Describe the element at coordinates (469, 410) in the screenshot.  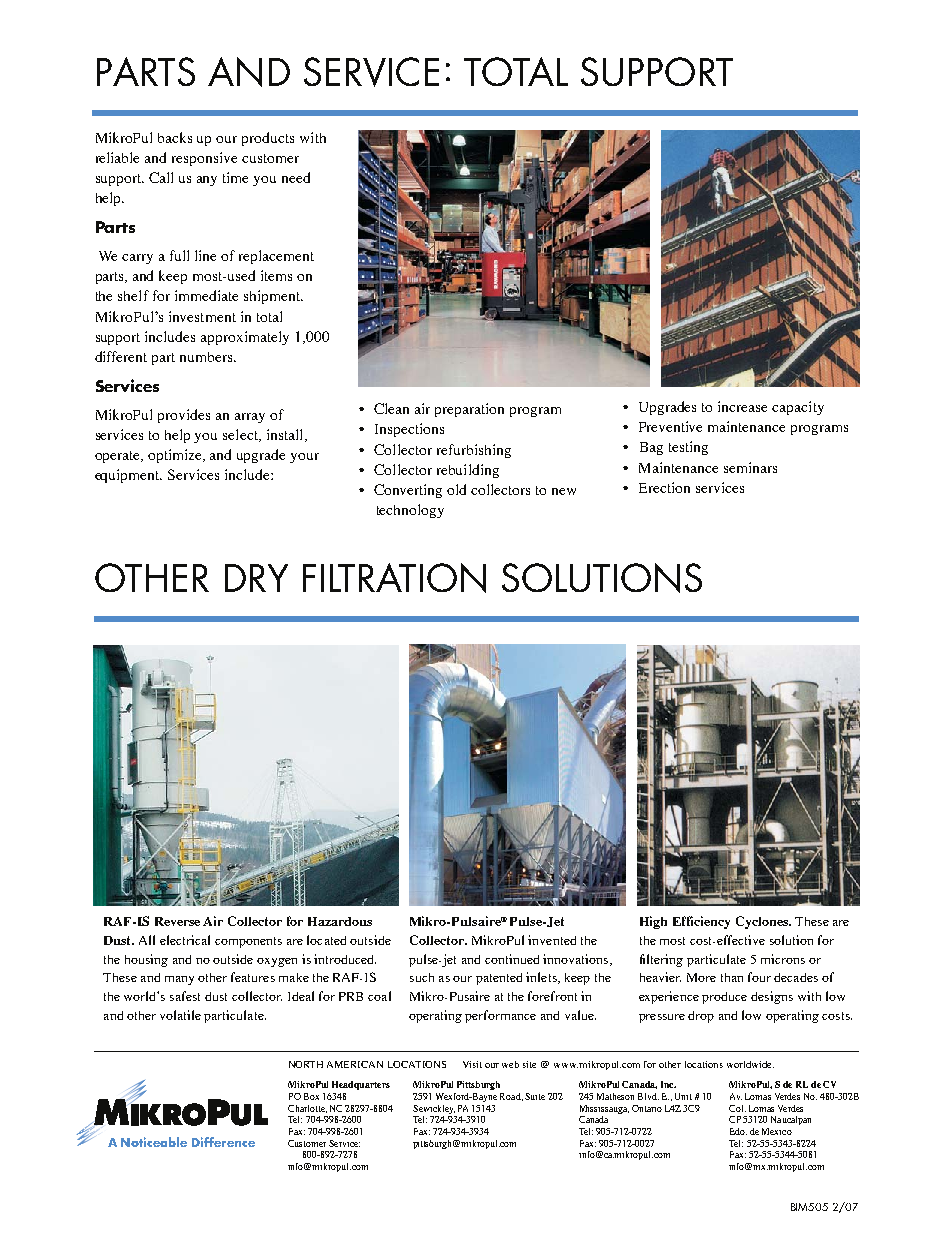
I see `preparation` at that location.
